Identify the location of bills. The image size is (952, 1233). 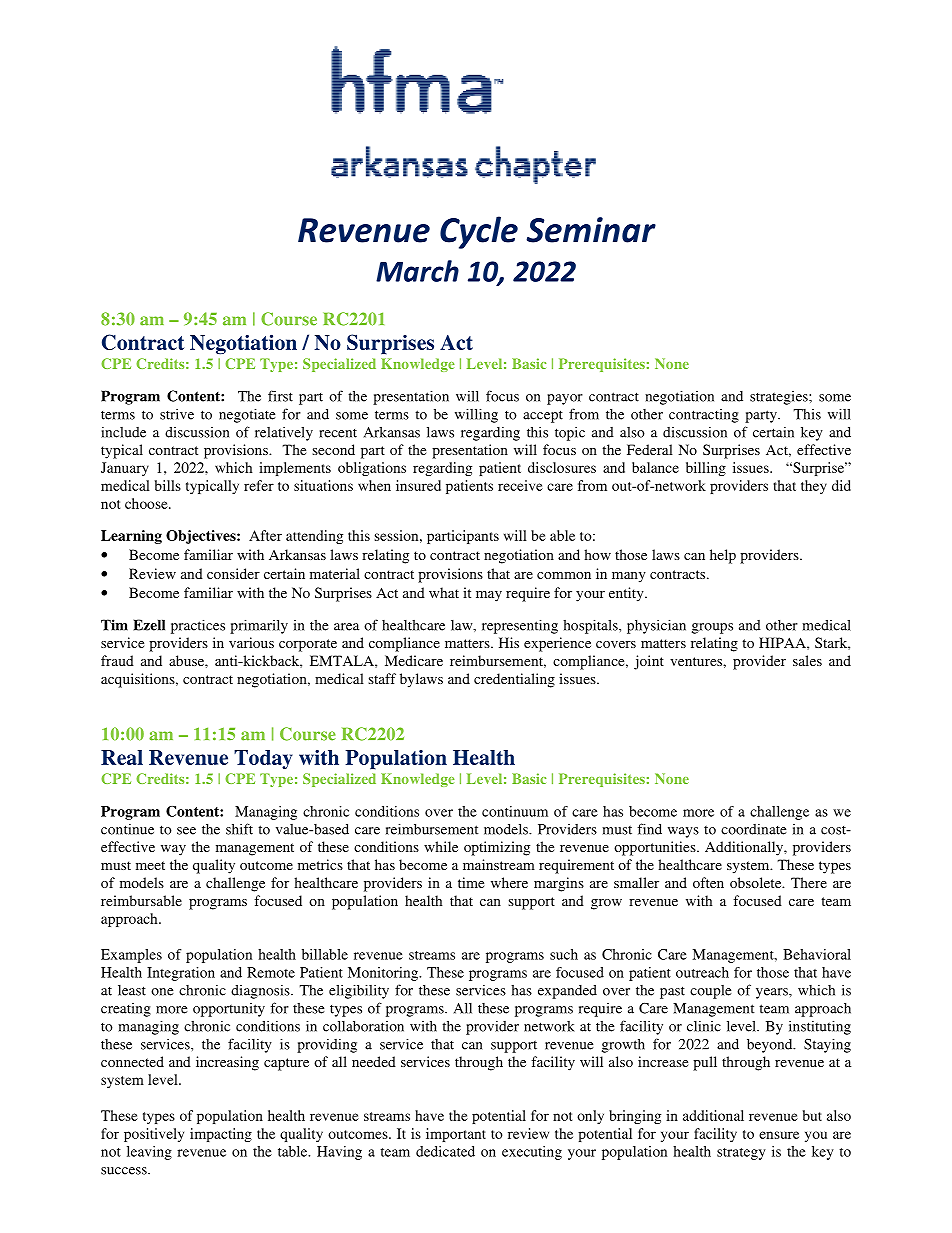
(168, 485).
